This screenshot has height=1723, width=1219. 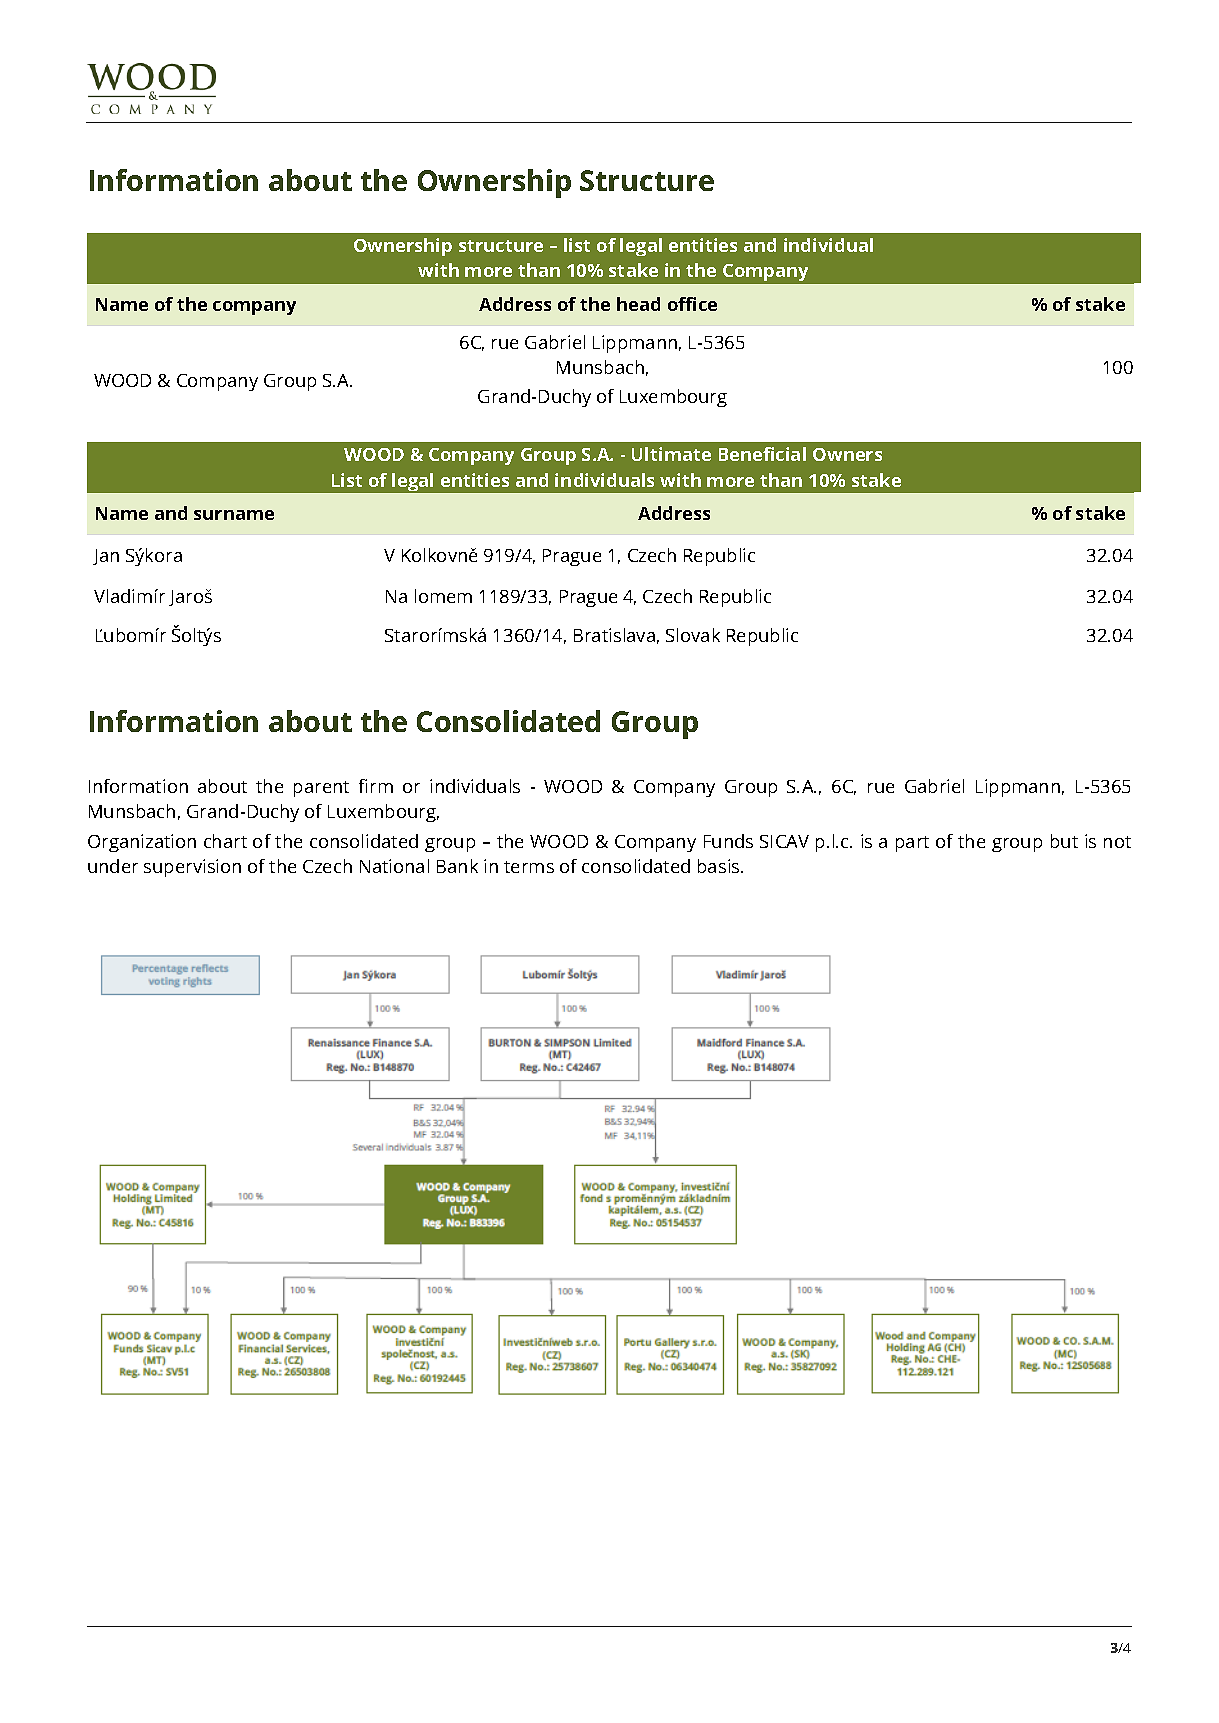 What do you see at coordinates (692, 304) in the screenshot?
I see `office` at bounding box center [692, 304].
